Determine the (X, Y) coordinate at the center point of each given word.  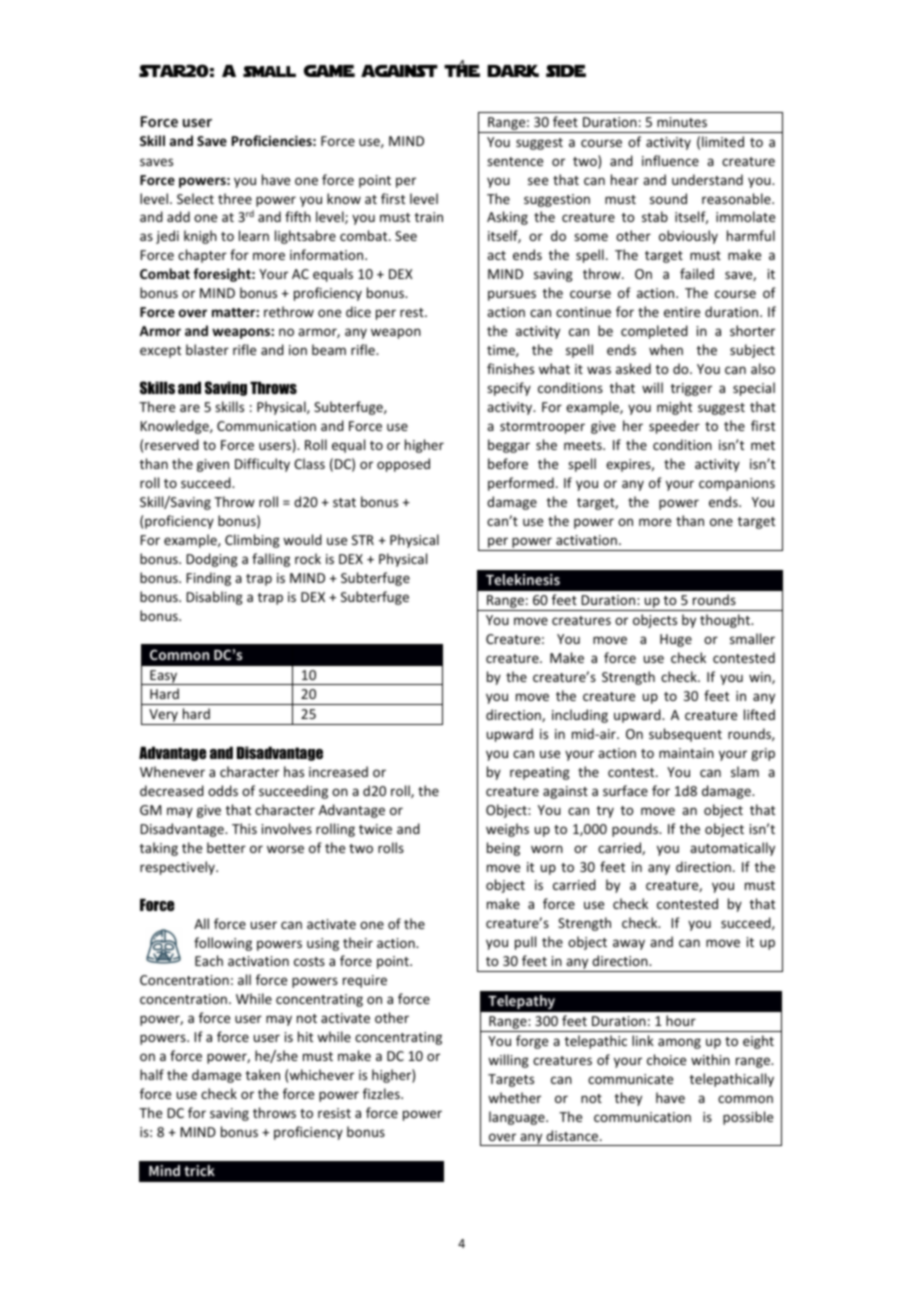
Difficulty (262, 465)
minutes (682, 122)
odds (223, 790)
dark (513, 71)
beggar (509, 446)
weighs (507, 830)
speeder (674, 427)
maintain (686, 753)
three (235, 198)
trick (199, 1170)
